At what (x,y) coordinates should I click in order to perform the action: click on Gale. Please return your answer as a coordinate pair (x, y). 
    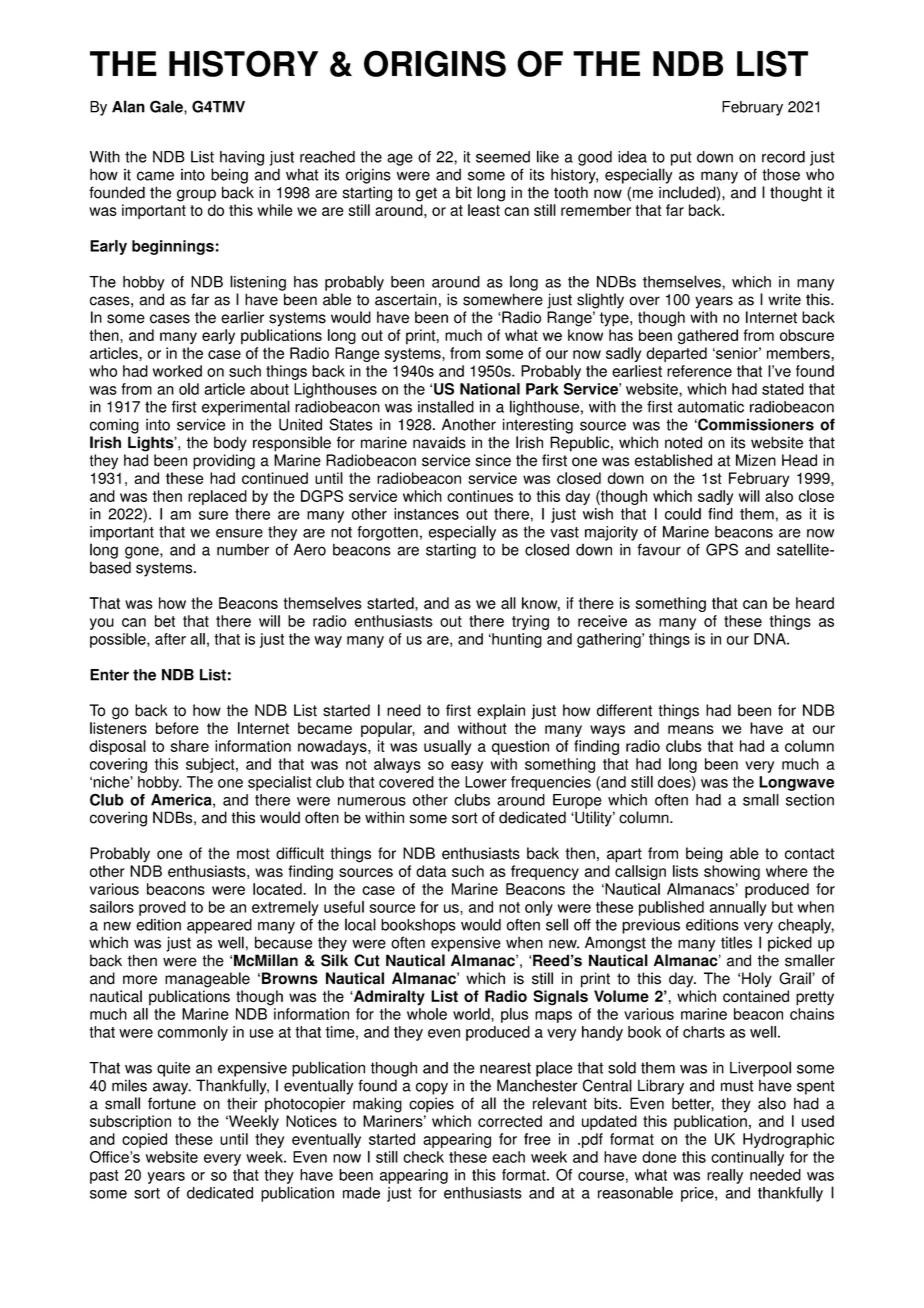
    Looking at the image, I should click on (167, 106).
